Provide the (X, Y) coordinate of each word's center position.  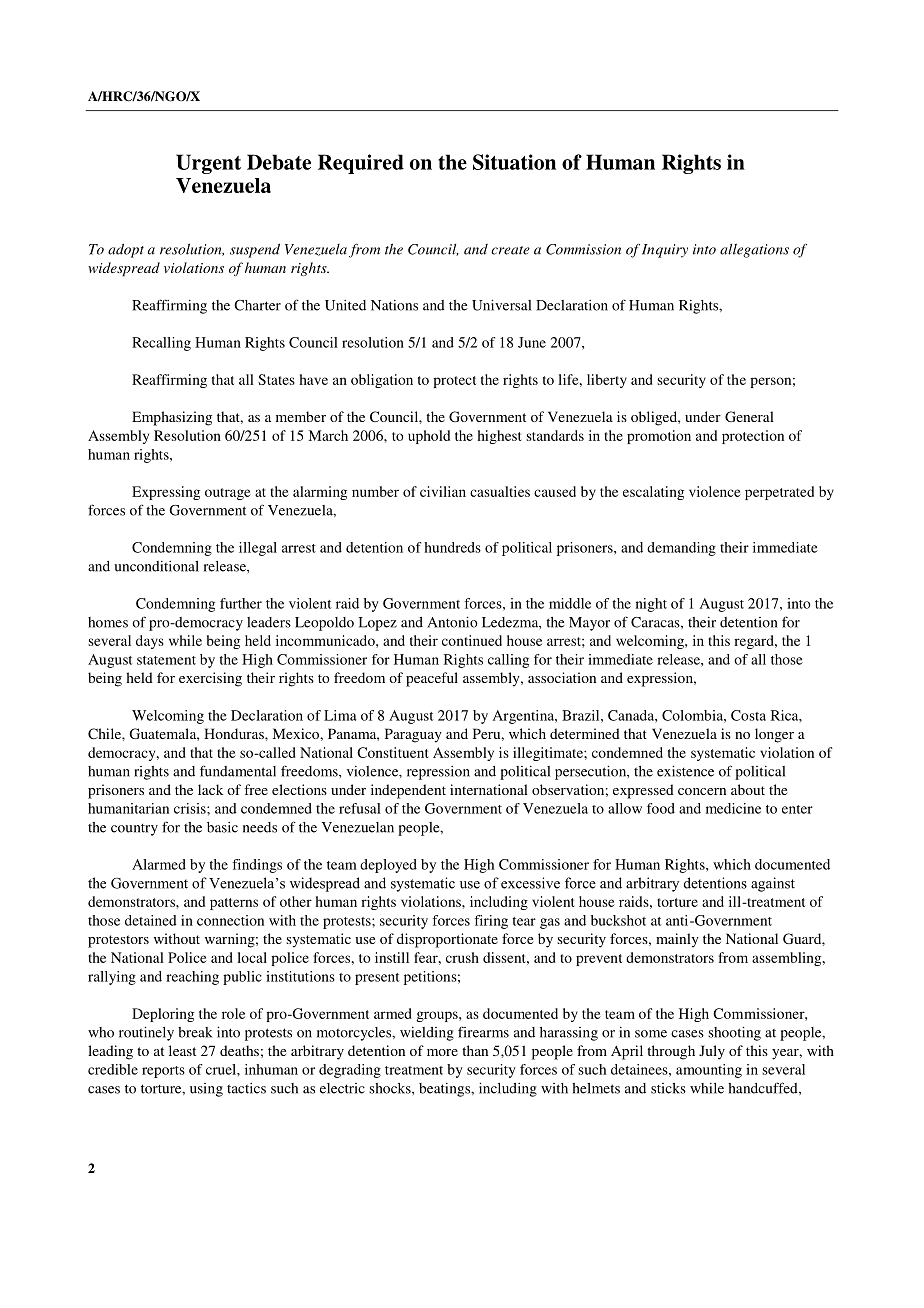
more (442, 1052)
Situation (514, 162)
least (182, 1050)
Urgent (208, 164)
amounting (709, 1071)
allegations (754, 250)
